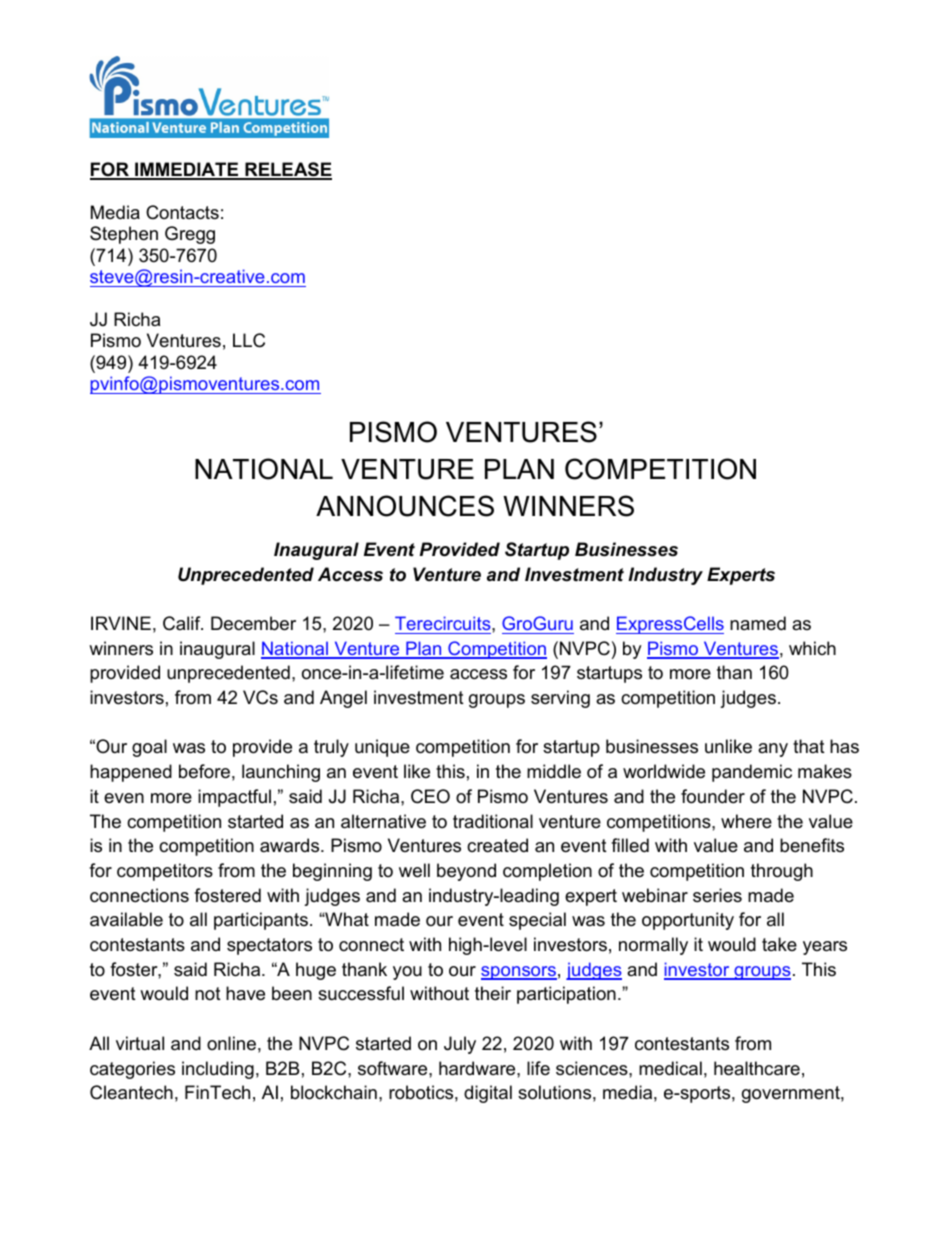  I want to click on Contacts, so click(182, 212).
